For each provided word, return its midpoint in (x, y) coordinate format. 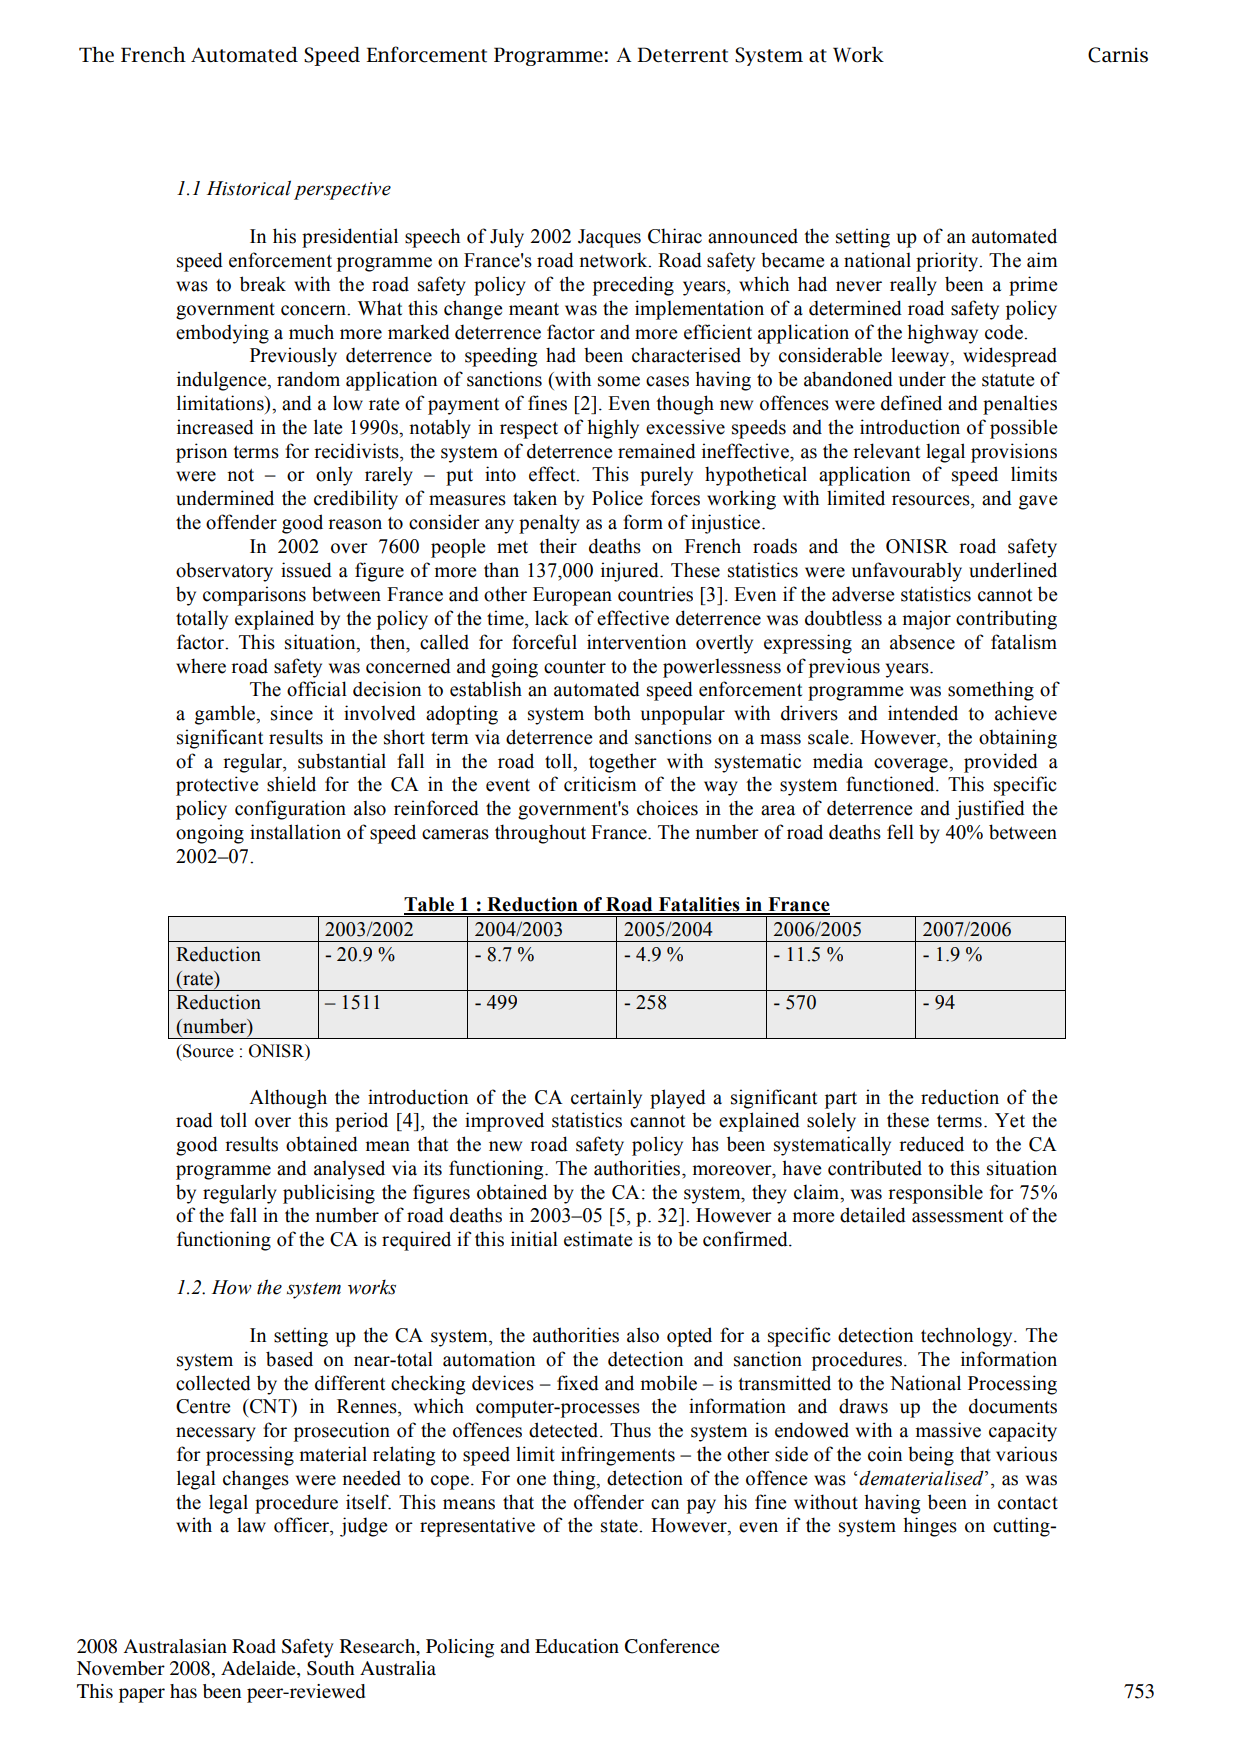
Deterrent (682, 55)
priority (948, 262)
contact (1028, 1503)
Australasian (175, 1646)
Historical (249, 188)
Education (577, 1646)
